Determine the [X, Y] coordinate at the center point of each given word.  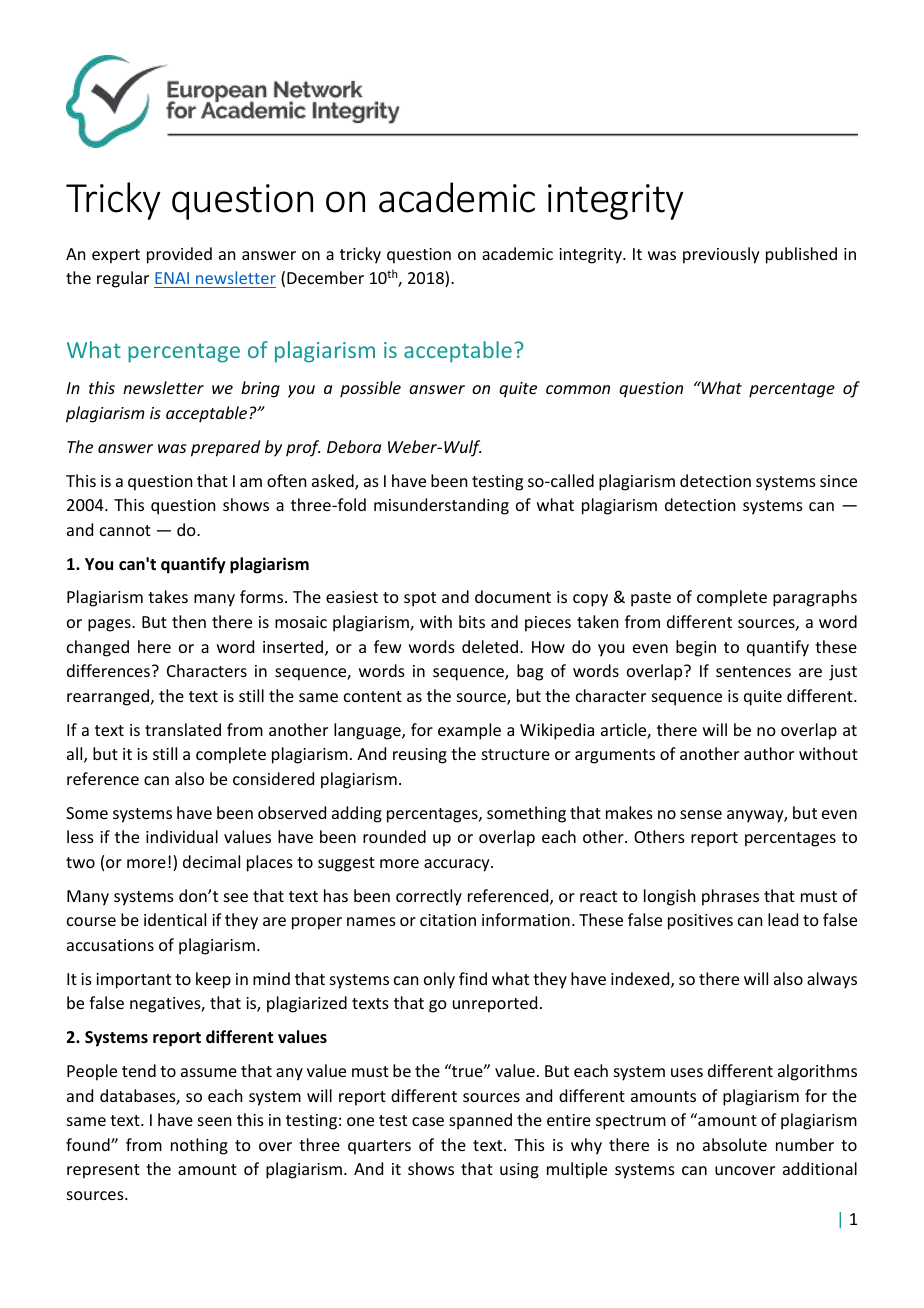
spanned [480, 1121]
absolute [735, 1144]
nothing [199, 1146]
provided [179, 255]
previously [721, 255]
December [325, 277]
